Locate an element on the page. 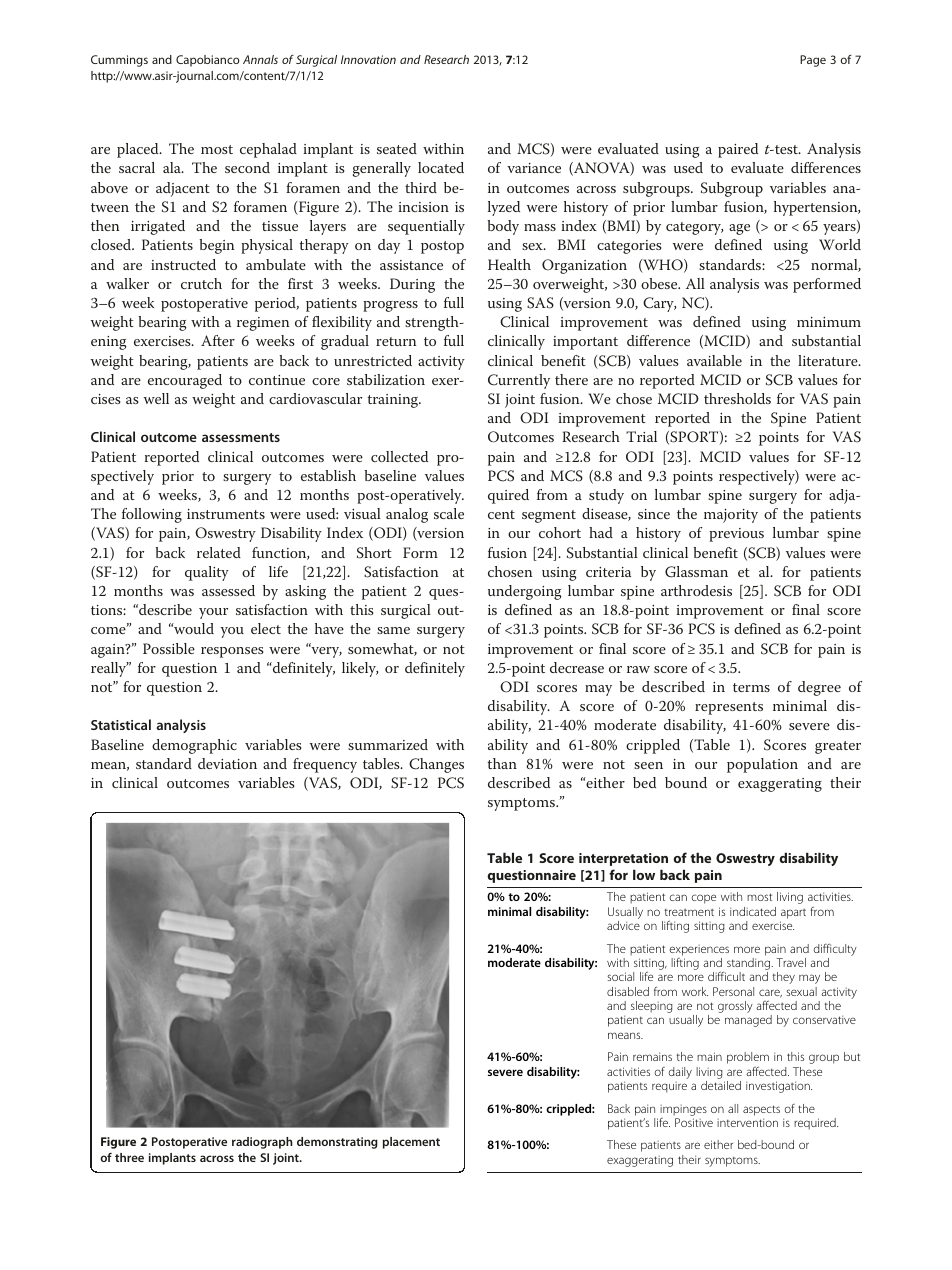  After is located at coordinates (218, 340).
